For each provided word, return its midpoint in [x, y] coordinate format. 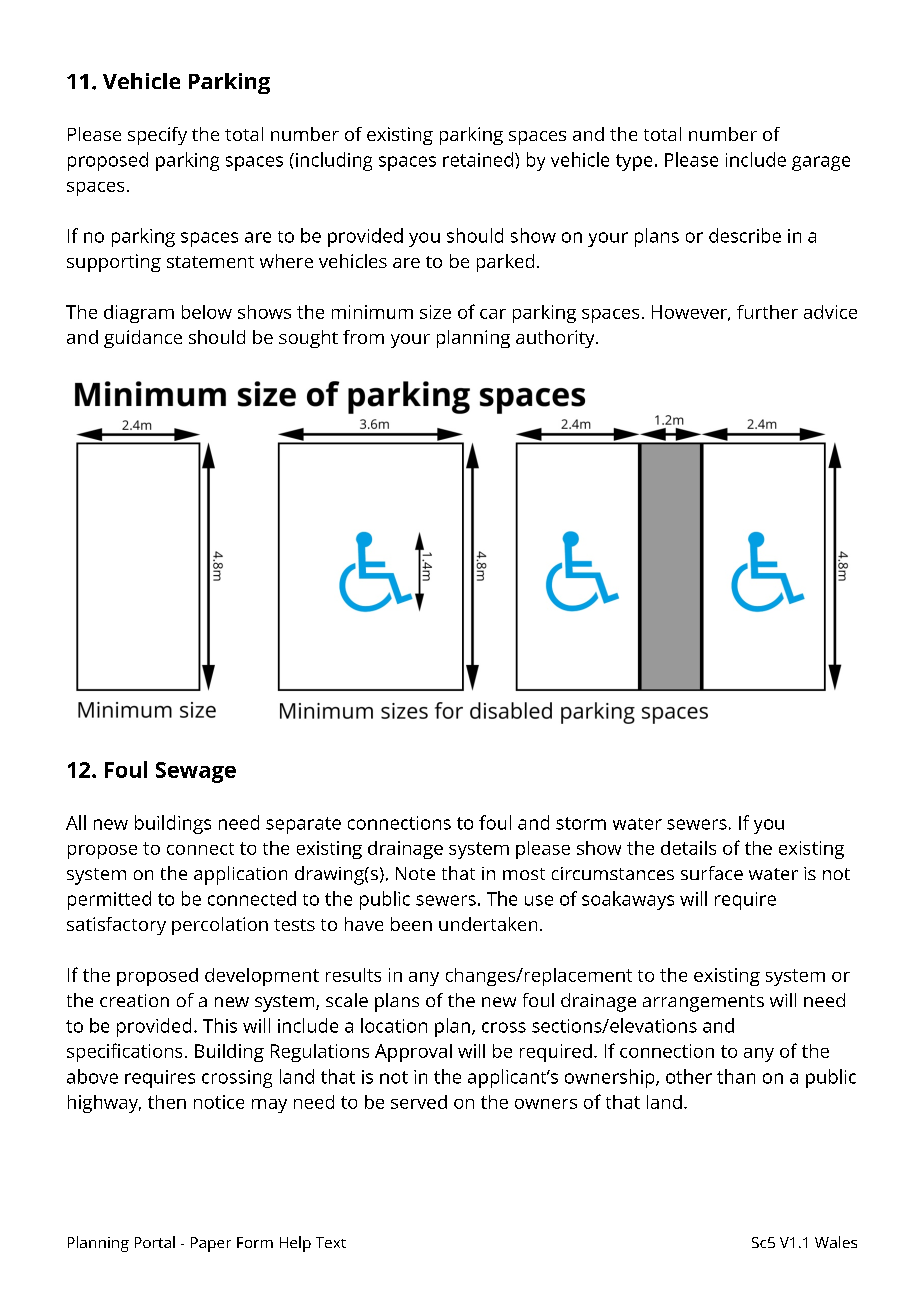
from [363, 337]
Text [331, 1242]
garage [821, 163]
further [767, 312]
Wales [836, 1242]
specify [157, 136]
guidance [143, 339]
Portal [155, 1242]
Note [415, 873]
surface [712, 873]
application [240, 875]
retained [479, 159]
